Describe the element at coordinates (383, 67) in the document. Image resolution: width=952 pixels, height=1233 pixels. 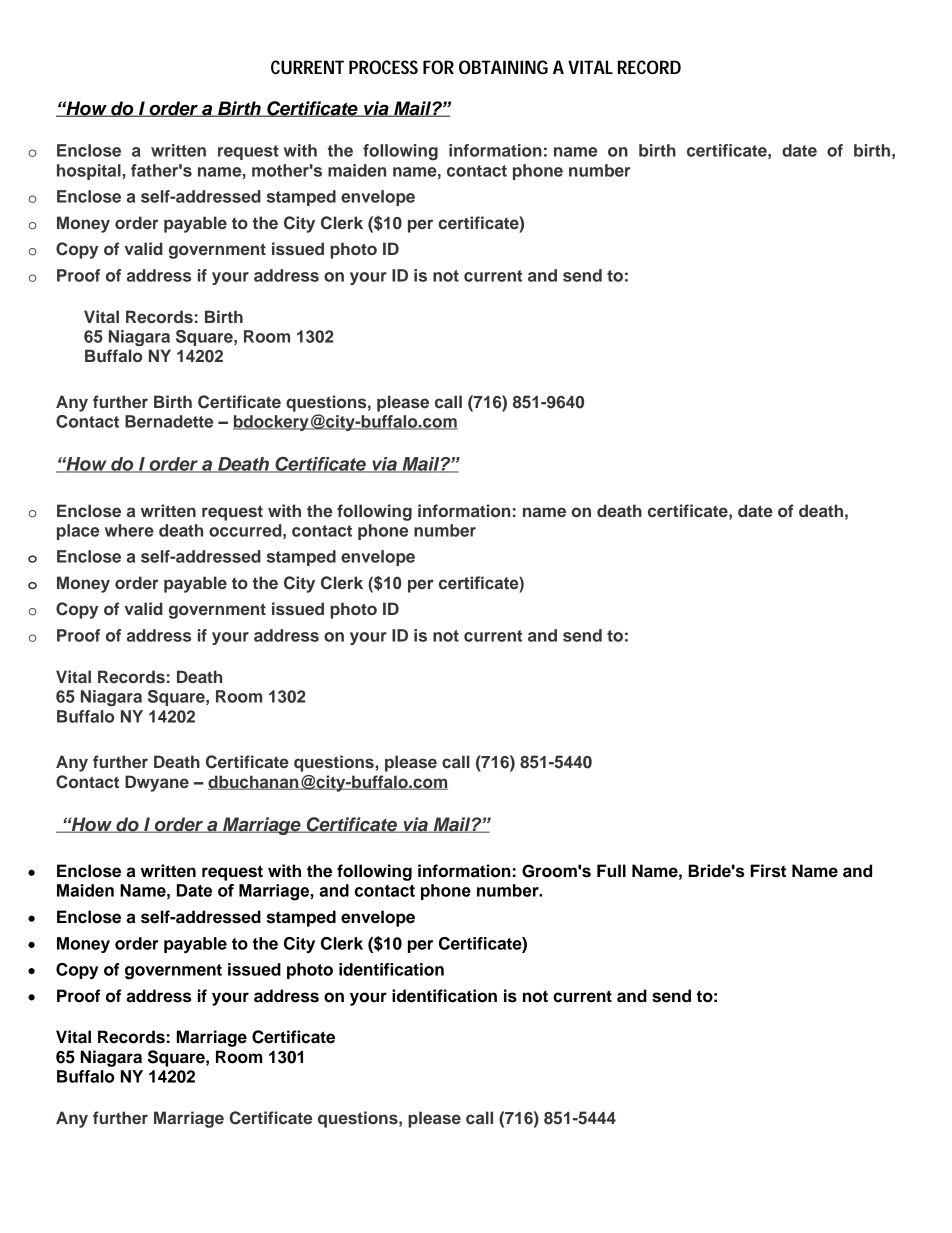
I see `PROCESS` at that location.
